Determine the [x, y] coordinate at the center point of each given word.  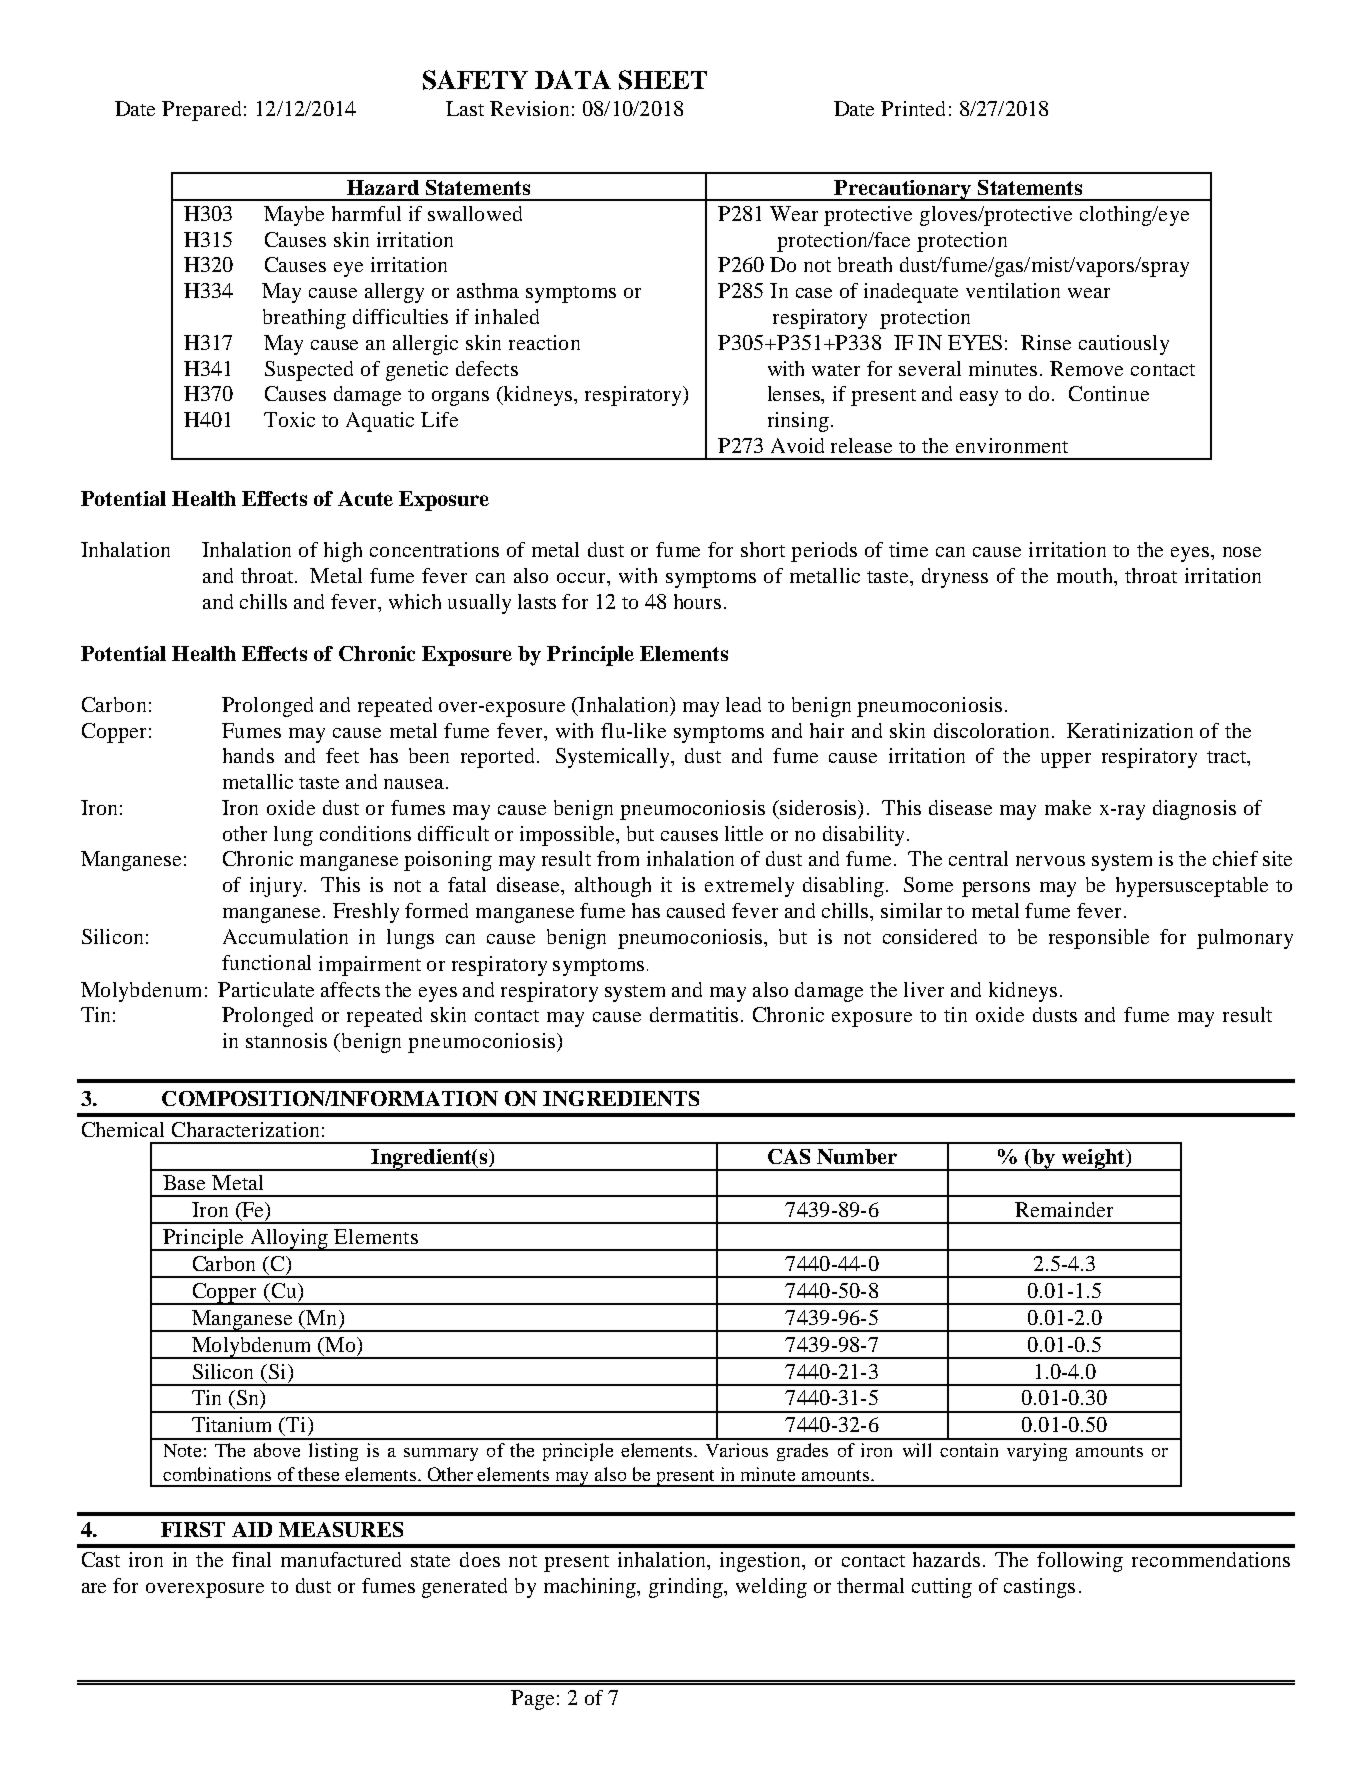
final [251, 1559]
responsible [1099, 939]
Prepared [201, 111]
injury [277, 887]
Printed [913, 108]
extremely [749, 887]
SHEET [663, 80]
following [1080, 1562]
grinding [687, 1588]
